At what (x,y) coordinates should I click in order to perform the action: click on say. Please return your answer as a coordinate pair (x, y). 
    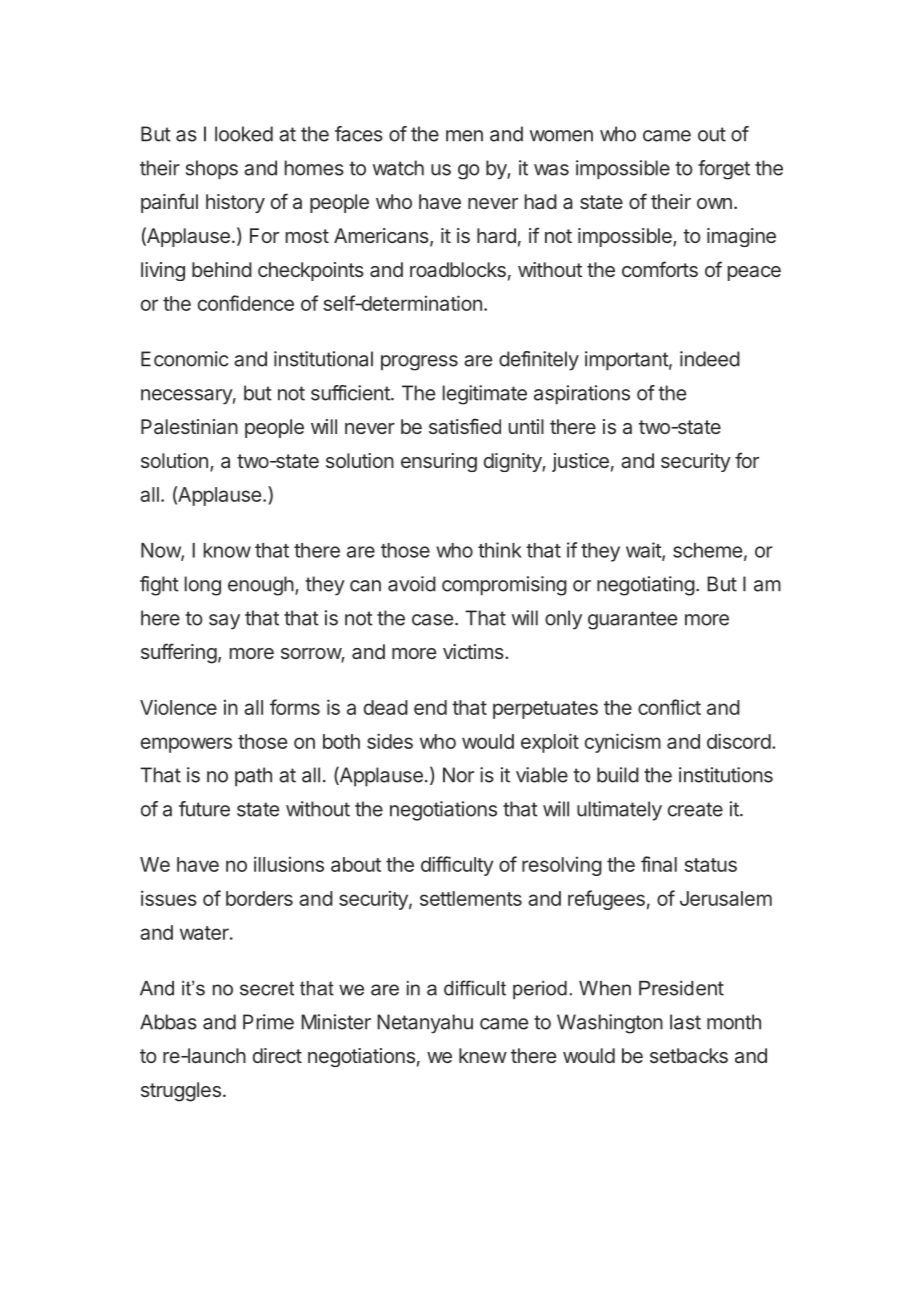
    Looking at the image, I should click on (224, 622).
